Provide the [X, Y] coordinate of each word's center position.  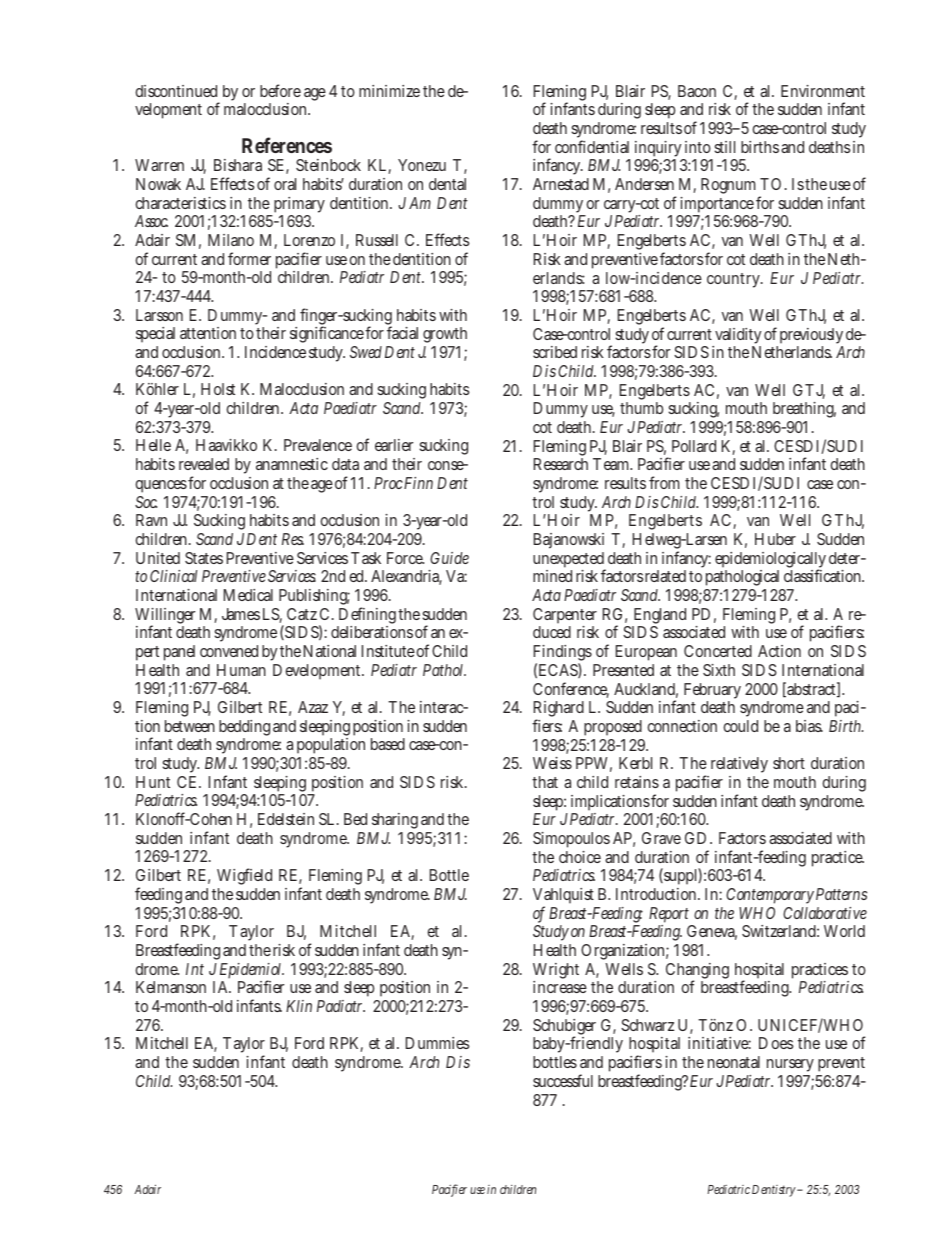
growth [445, 337]
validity [738, 337]
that [545, 782]
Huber [775, 539]
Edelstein [286, 819]
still [724, 147]
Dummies [437, 1043]
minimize [389, 91]
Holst [218, 389]
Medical [248, 595]
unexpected [569, 561]
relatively [739, 765]
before [280, 90]
